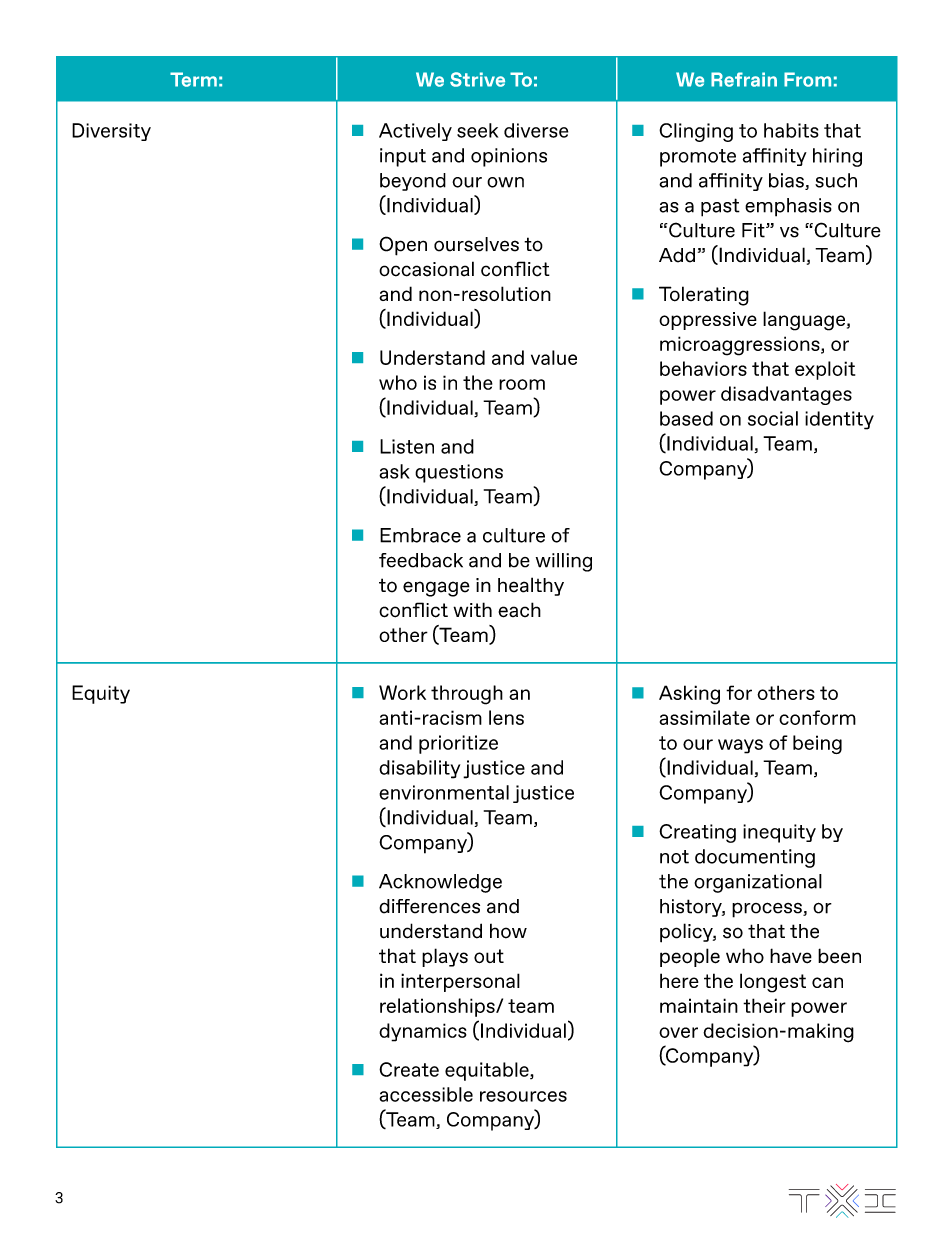  I want to click on feedback, so click(421, 560).
